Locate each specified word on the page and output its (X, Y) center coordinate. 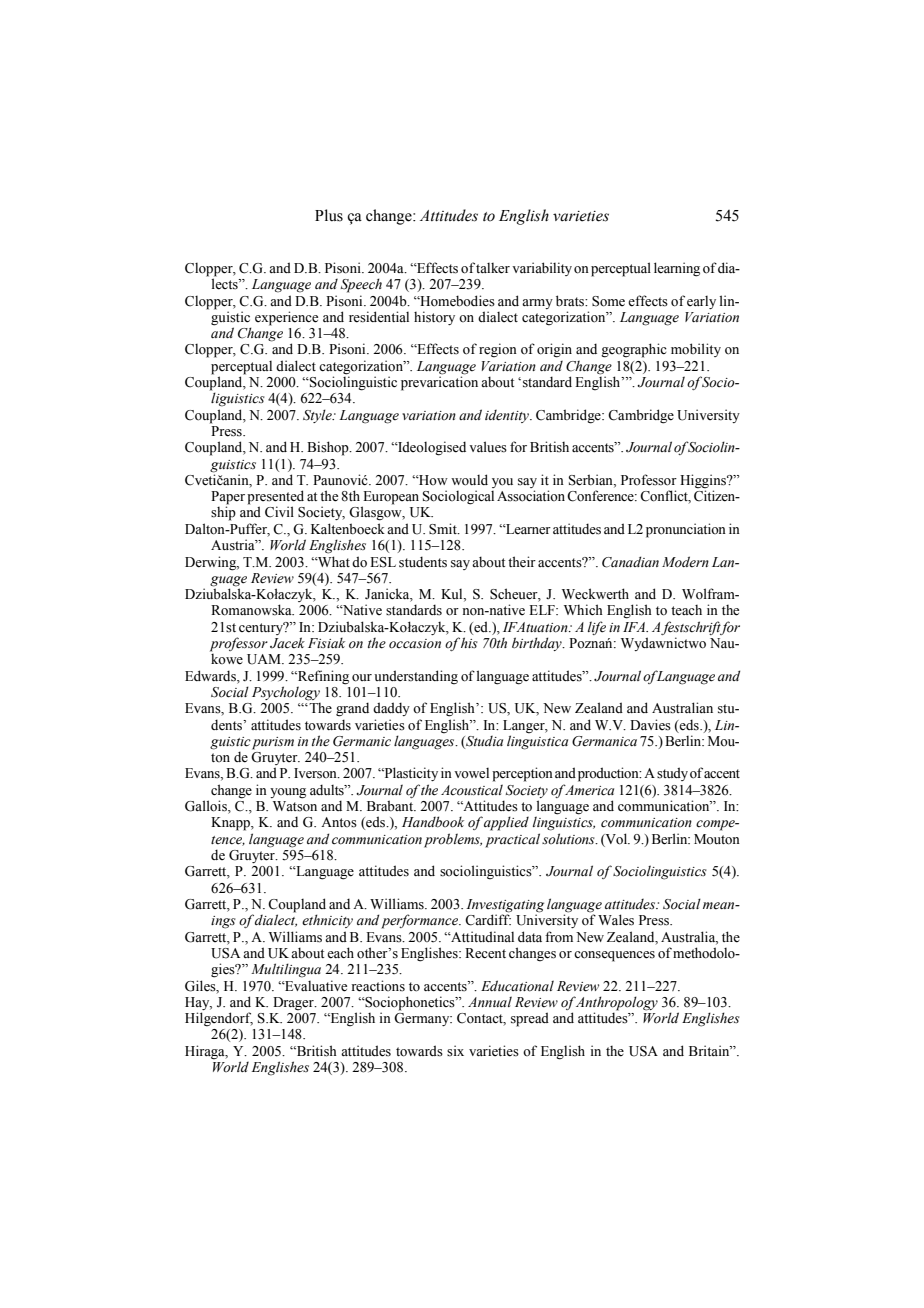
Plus (329, 215)
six (455, 1051)
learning (677, 269)
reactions (378, 986)
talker (493, 268)
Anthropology (616, 1003)
